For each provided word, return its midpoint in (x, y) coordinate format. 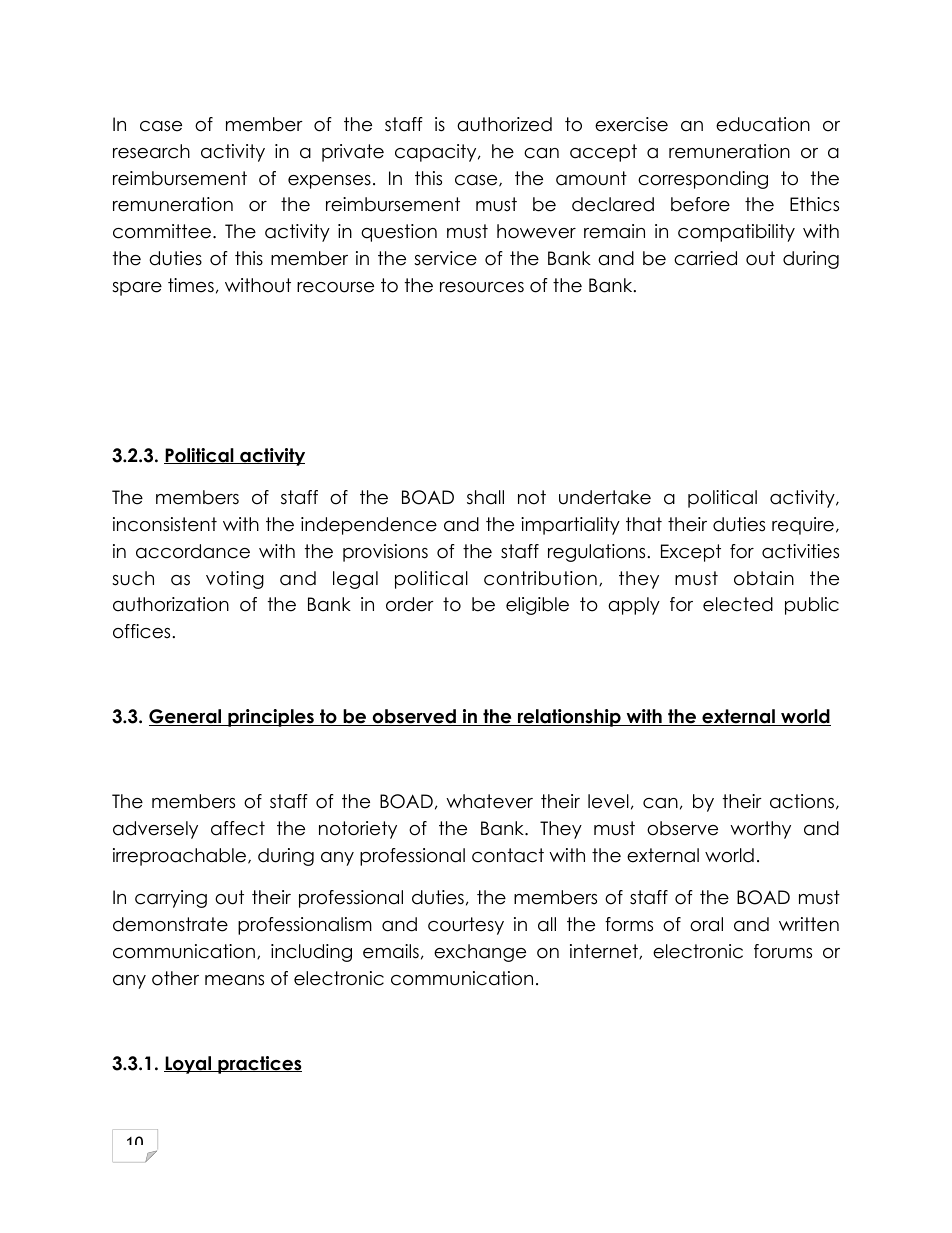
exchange (480, 953)
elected (738, 604)
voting (235, 580)
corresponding (703, 180)
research (151, 151)
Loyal (189, 1065)
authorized (504, 124)
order (410, 604)
